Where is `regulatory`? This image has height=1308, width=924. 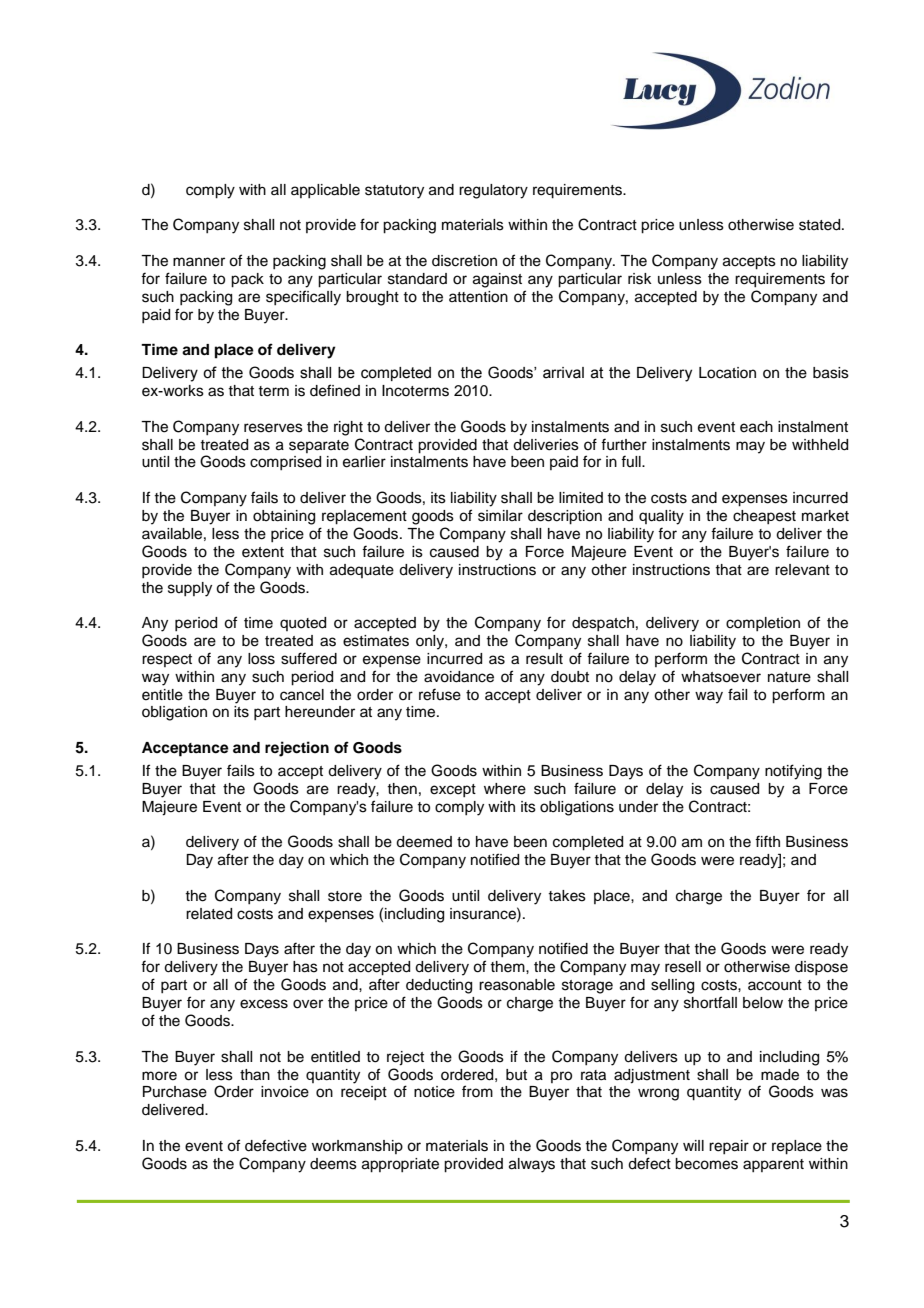
regulatory is located at coordinates (493, 191).
